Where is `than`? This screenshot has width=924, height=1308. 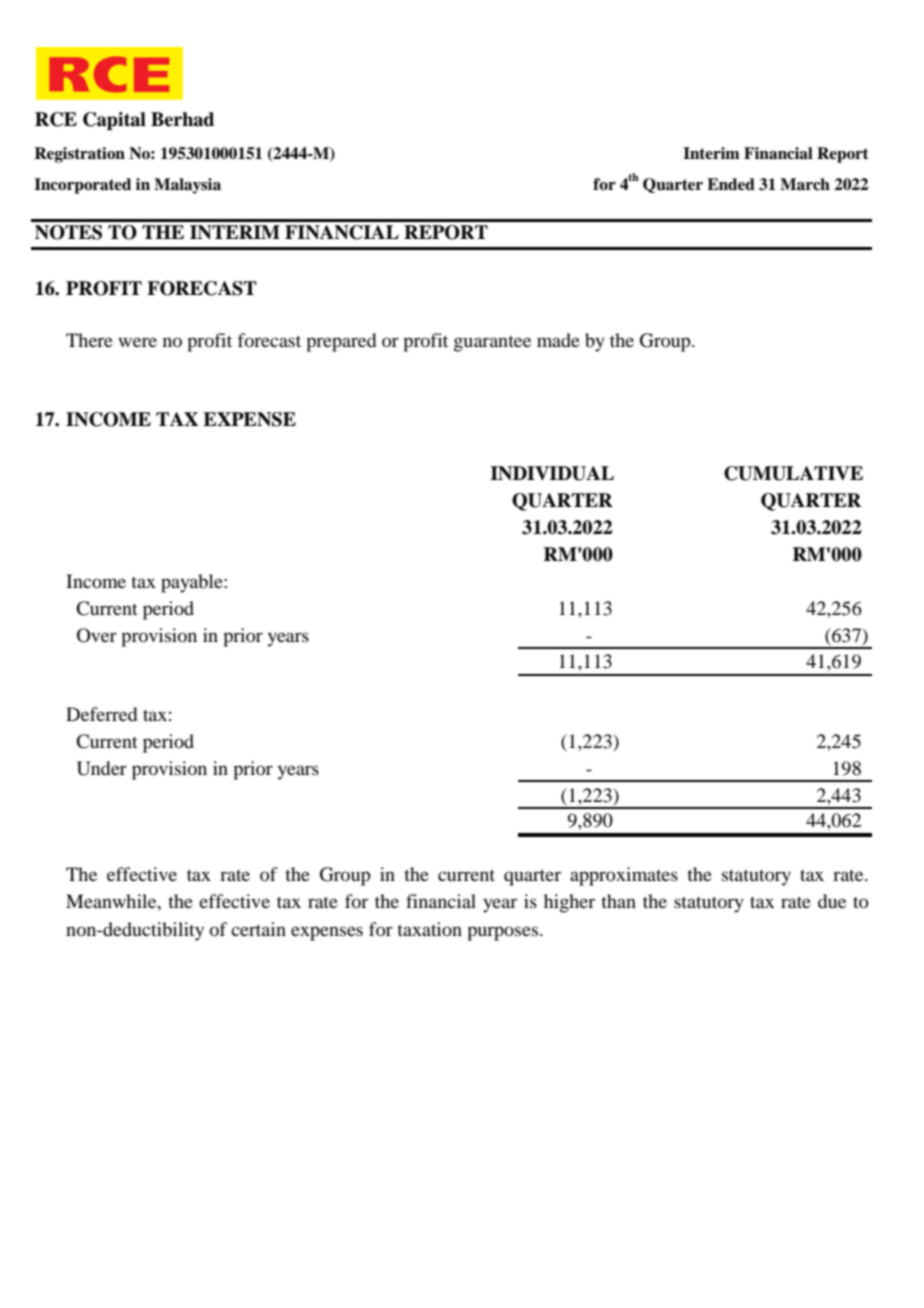 than is located at coordinates (618, 901).
